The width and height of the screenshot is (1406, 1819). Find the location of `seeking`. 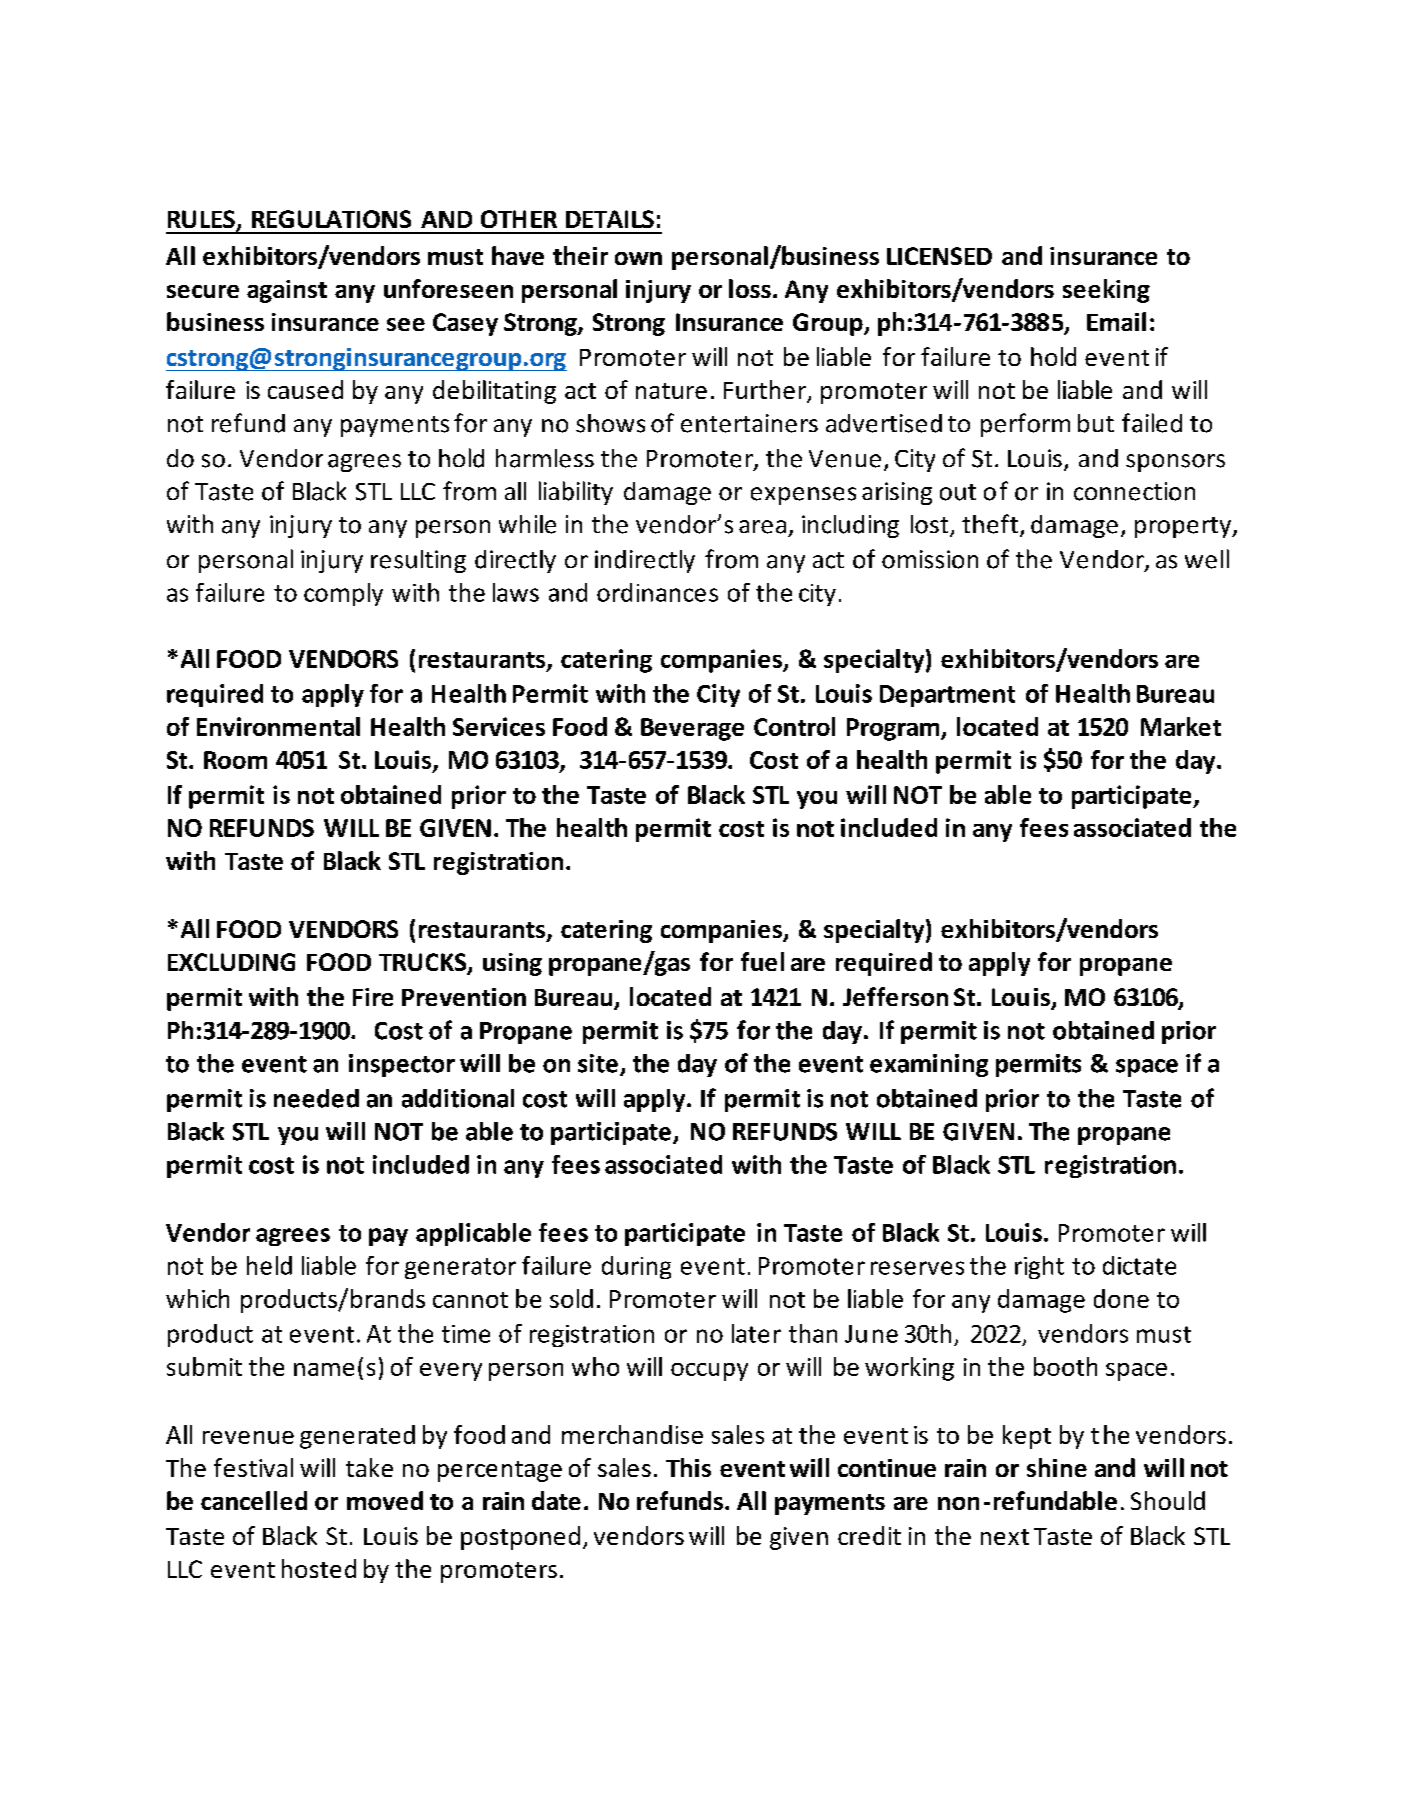

seeking is located at coordinates (1106, 291).
